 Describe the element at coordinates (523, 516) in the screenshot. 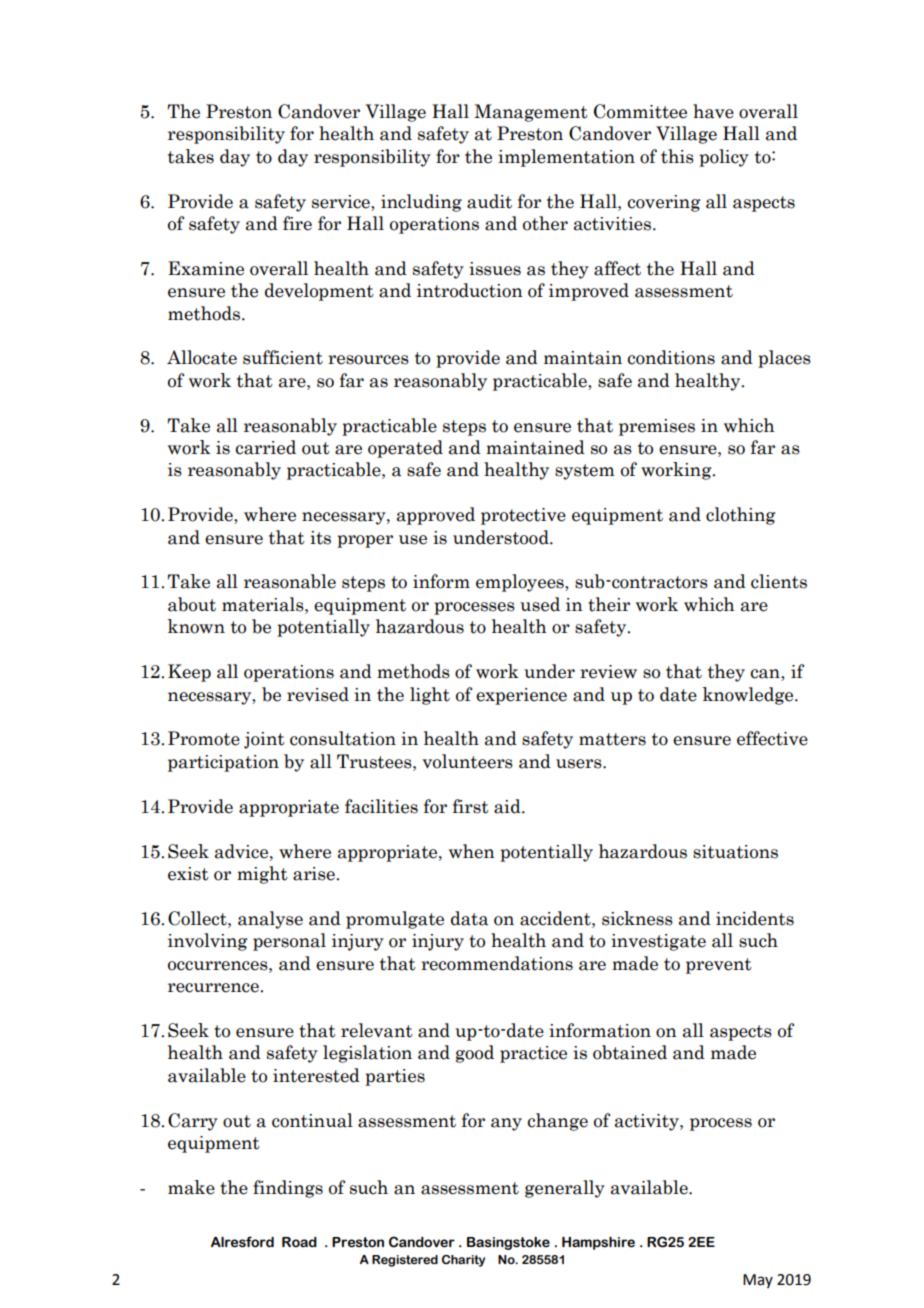

I see `protective` at that location.
